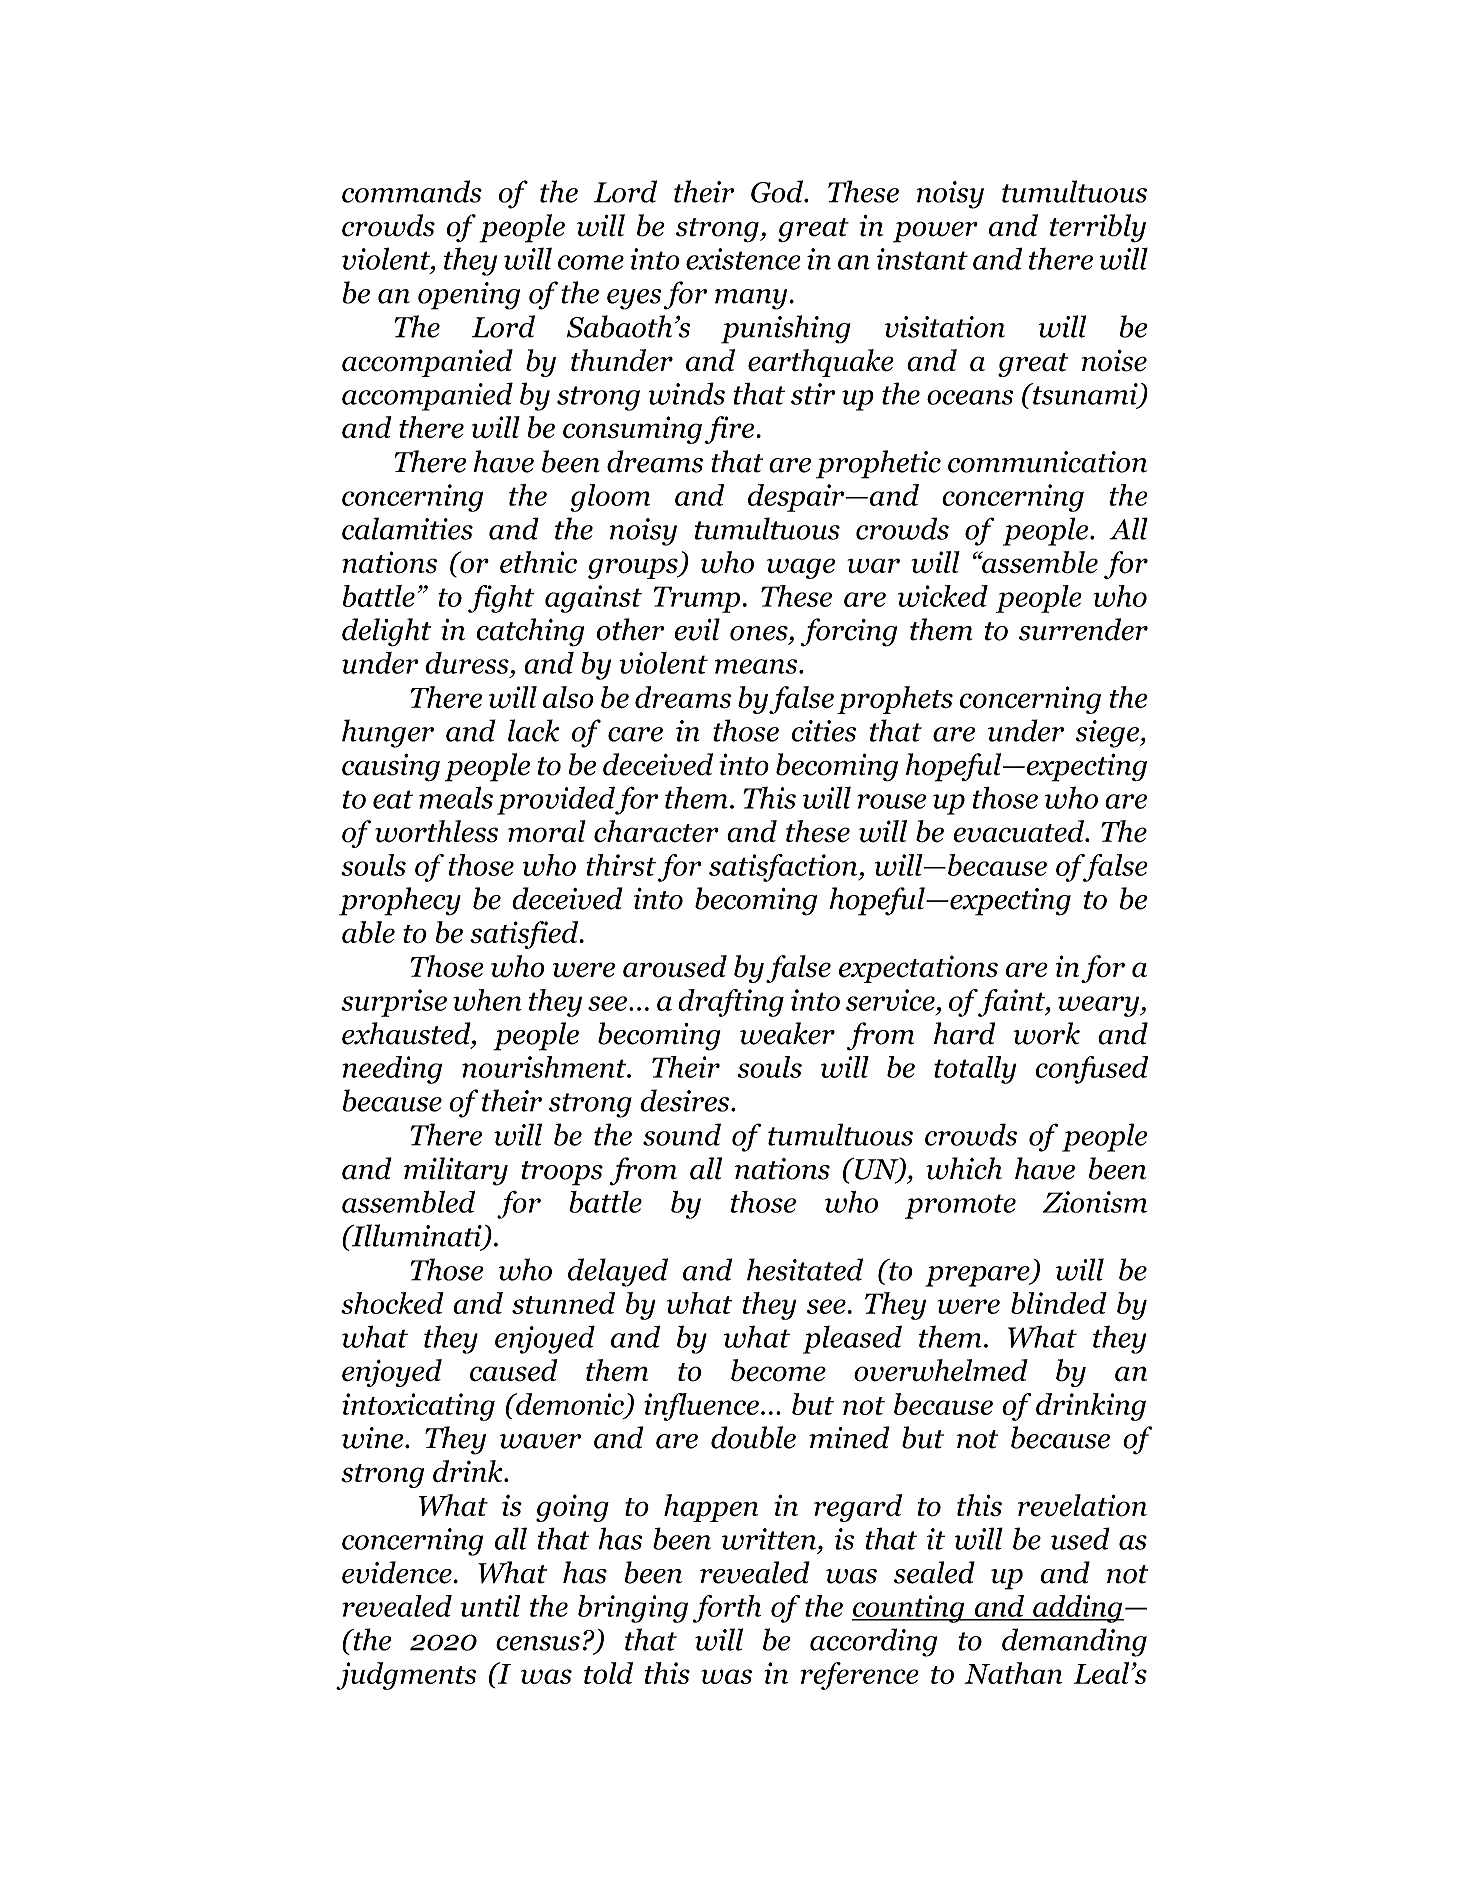 This screenshot has width=1458, height=1887. What do you see at coordinates (469, 296) in the screenshot?
I see `opening` at bounding box center [469, 296].
